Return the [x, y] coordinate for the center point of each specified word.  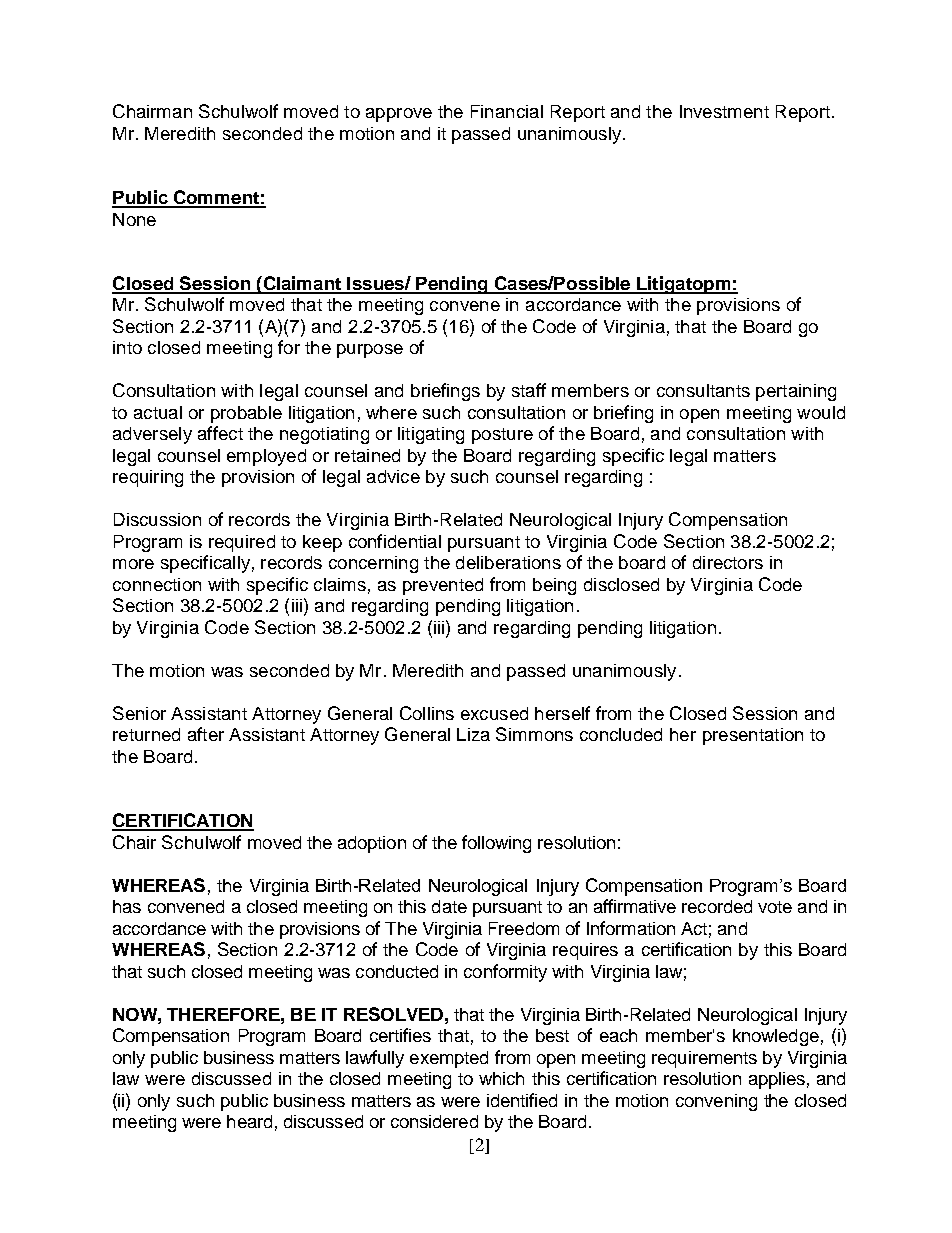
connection [157, 584]
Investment [724, 111]
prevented [443, 586]
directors [728, 562]
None [134, 219]
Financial [507, 111]
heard [249, 1121]
